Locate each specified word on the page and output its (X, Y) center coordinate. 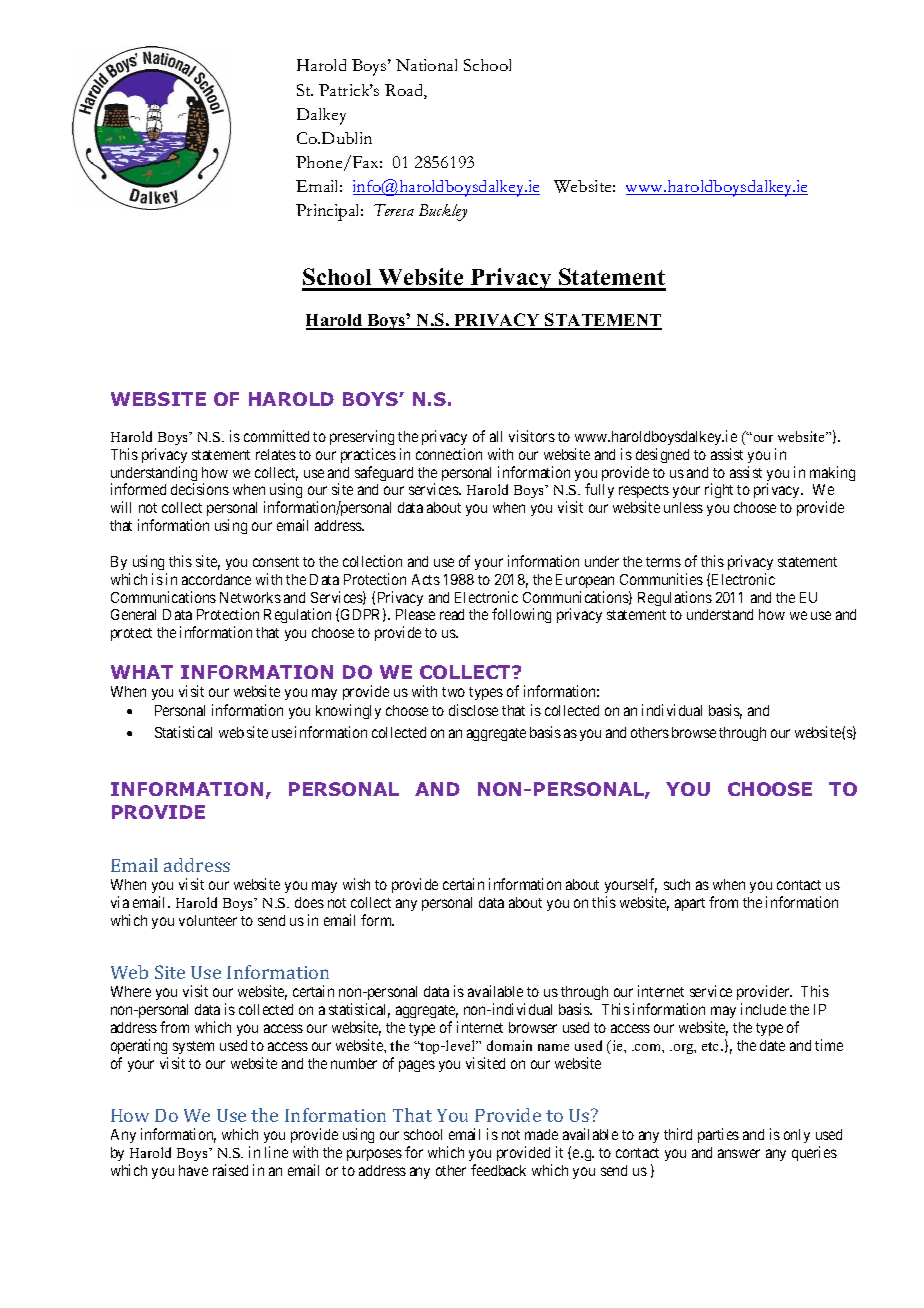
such (677, 884)
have (193, 1170)
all (496, 436)
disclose (473, 710)
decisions (200, 489)
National (426, 65)
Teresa (394, 210)
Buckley (443, 212)
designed (662, 455)
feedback (498, 1170)
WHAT (142, 672)
